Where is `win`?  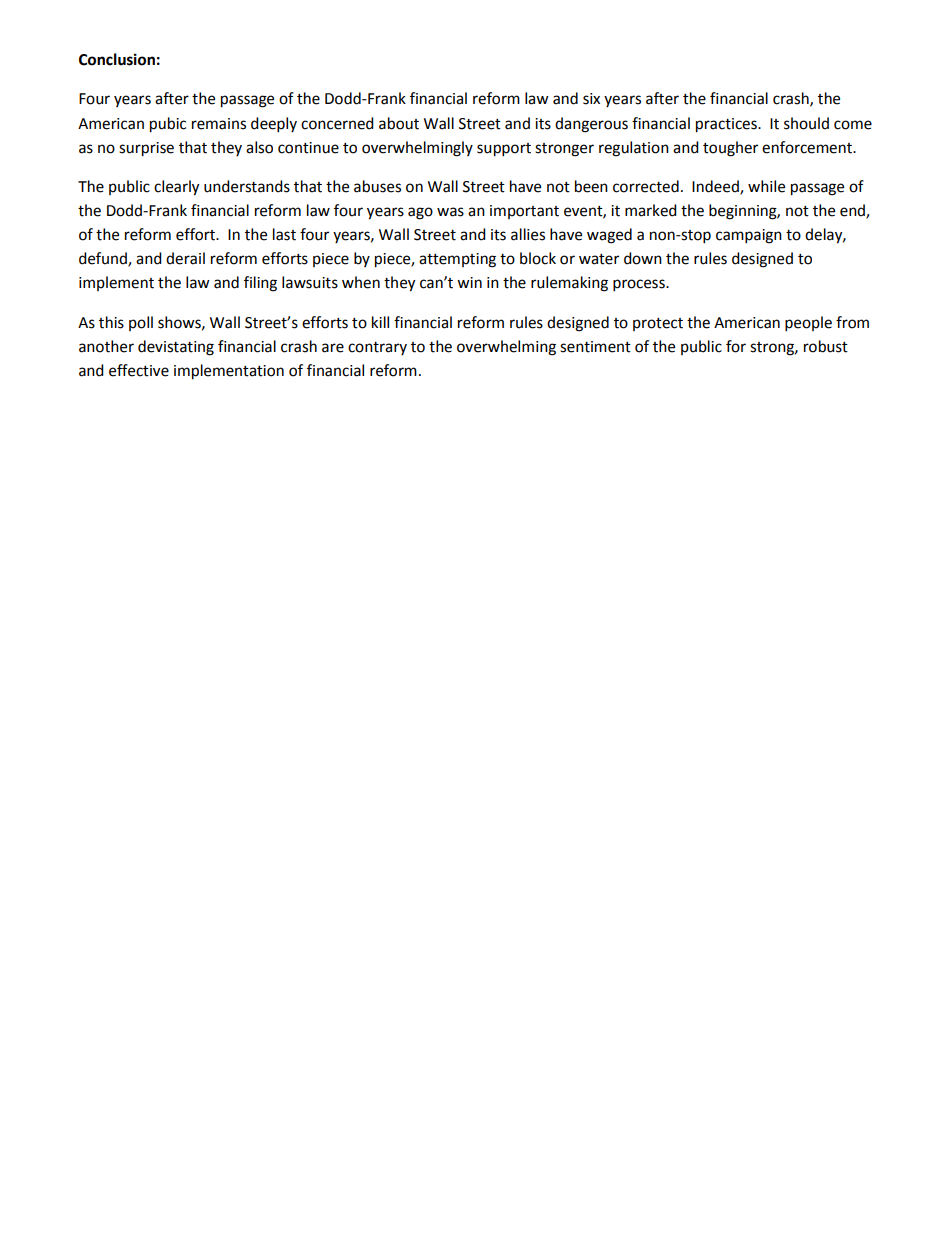
win is located at coordinates (469, 282).
